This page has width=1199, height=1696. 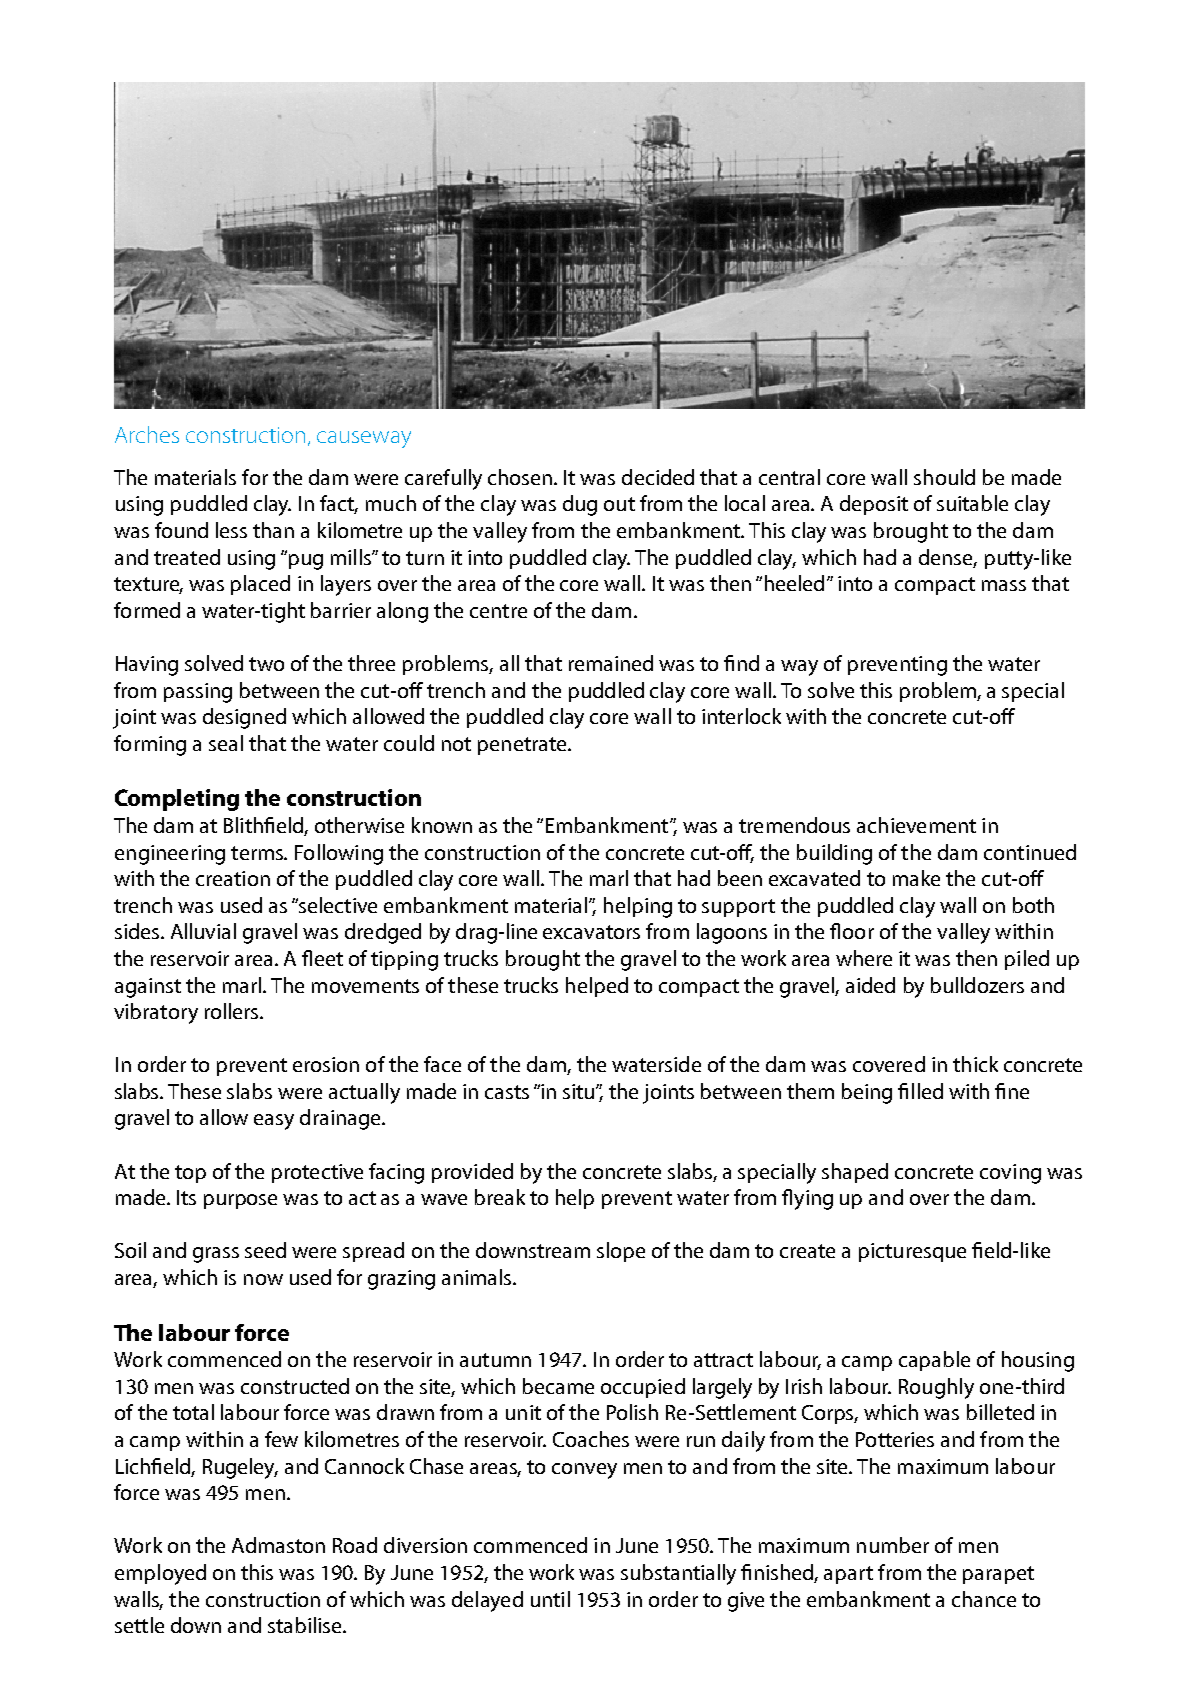 I want to click on seal, so click(x=226, y=743).
